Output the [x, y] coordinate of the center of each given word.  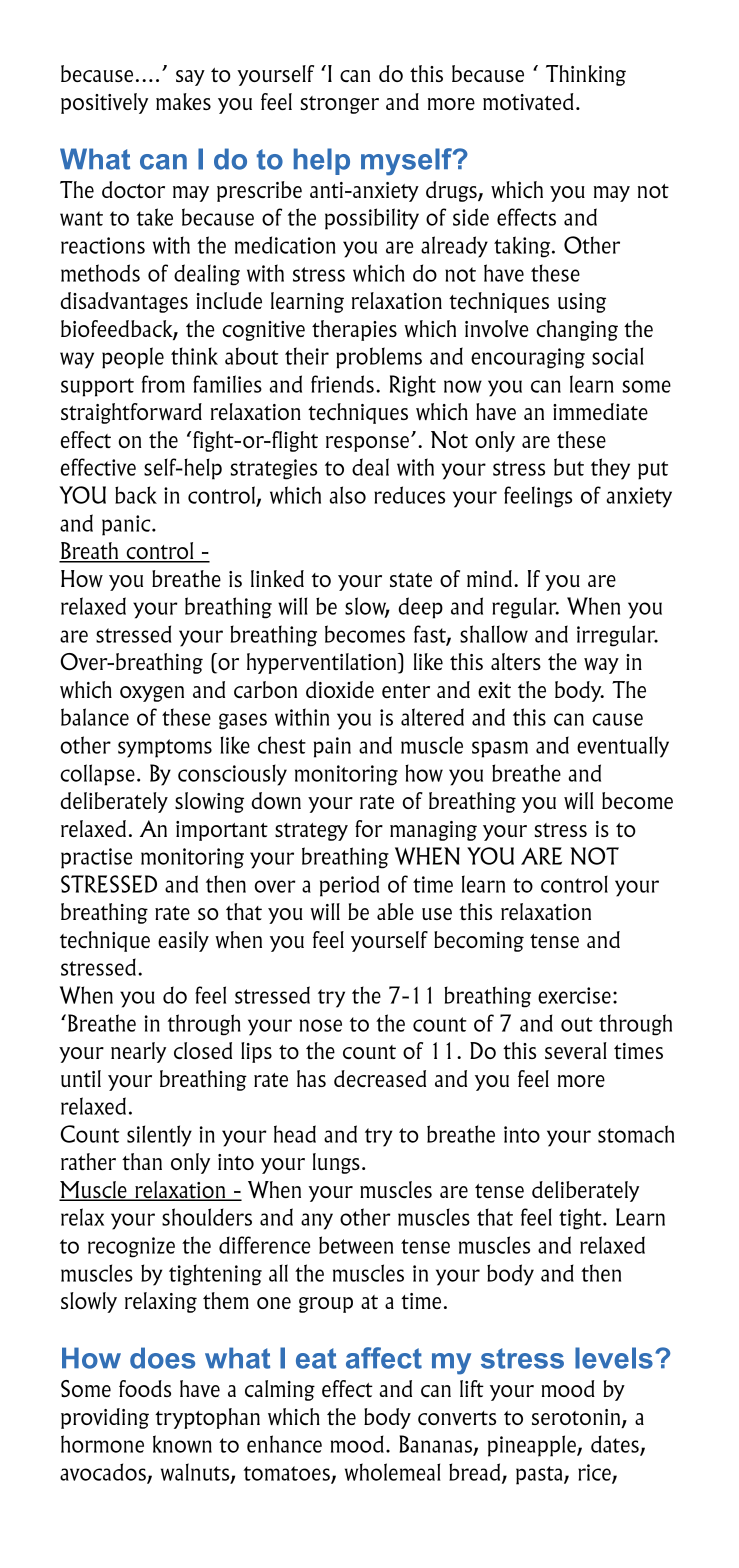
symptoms [165, 748]
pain [332, 747]
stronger [340, 105]
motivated [528, 101]
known [182, 1444]
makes [183, 101]
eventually [623, 747]
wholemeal [393, 1472]
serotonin [577, 1418]
